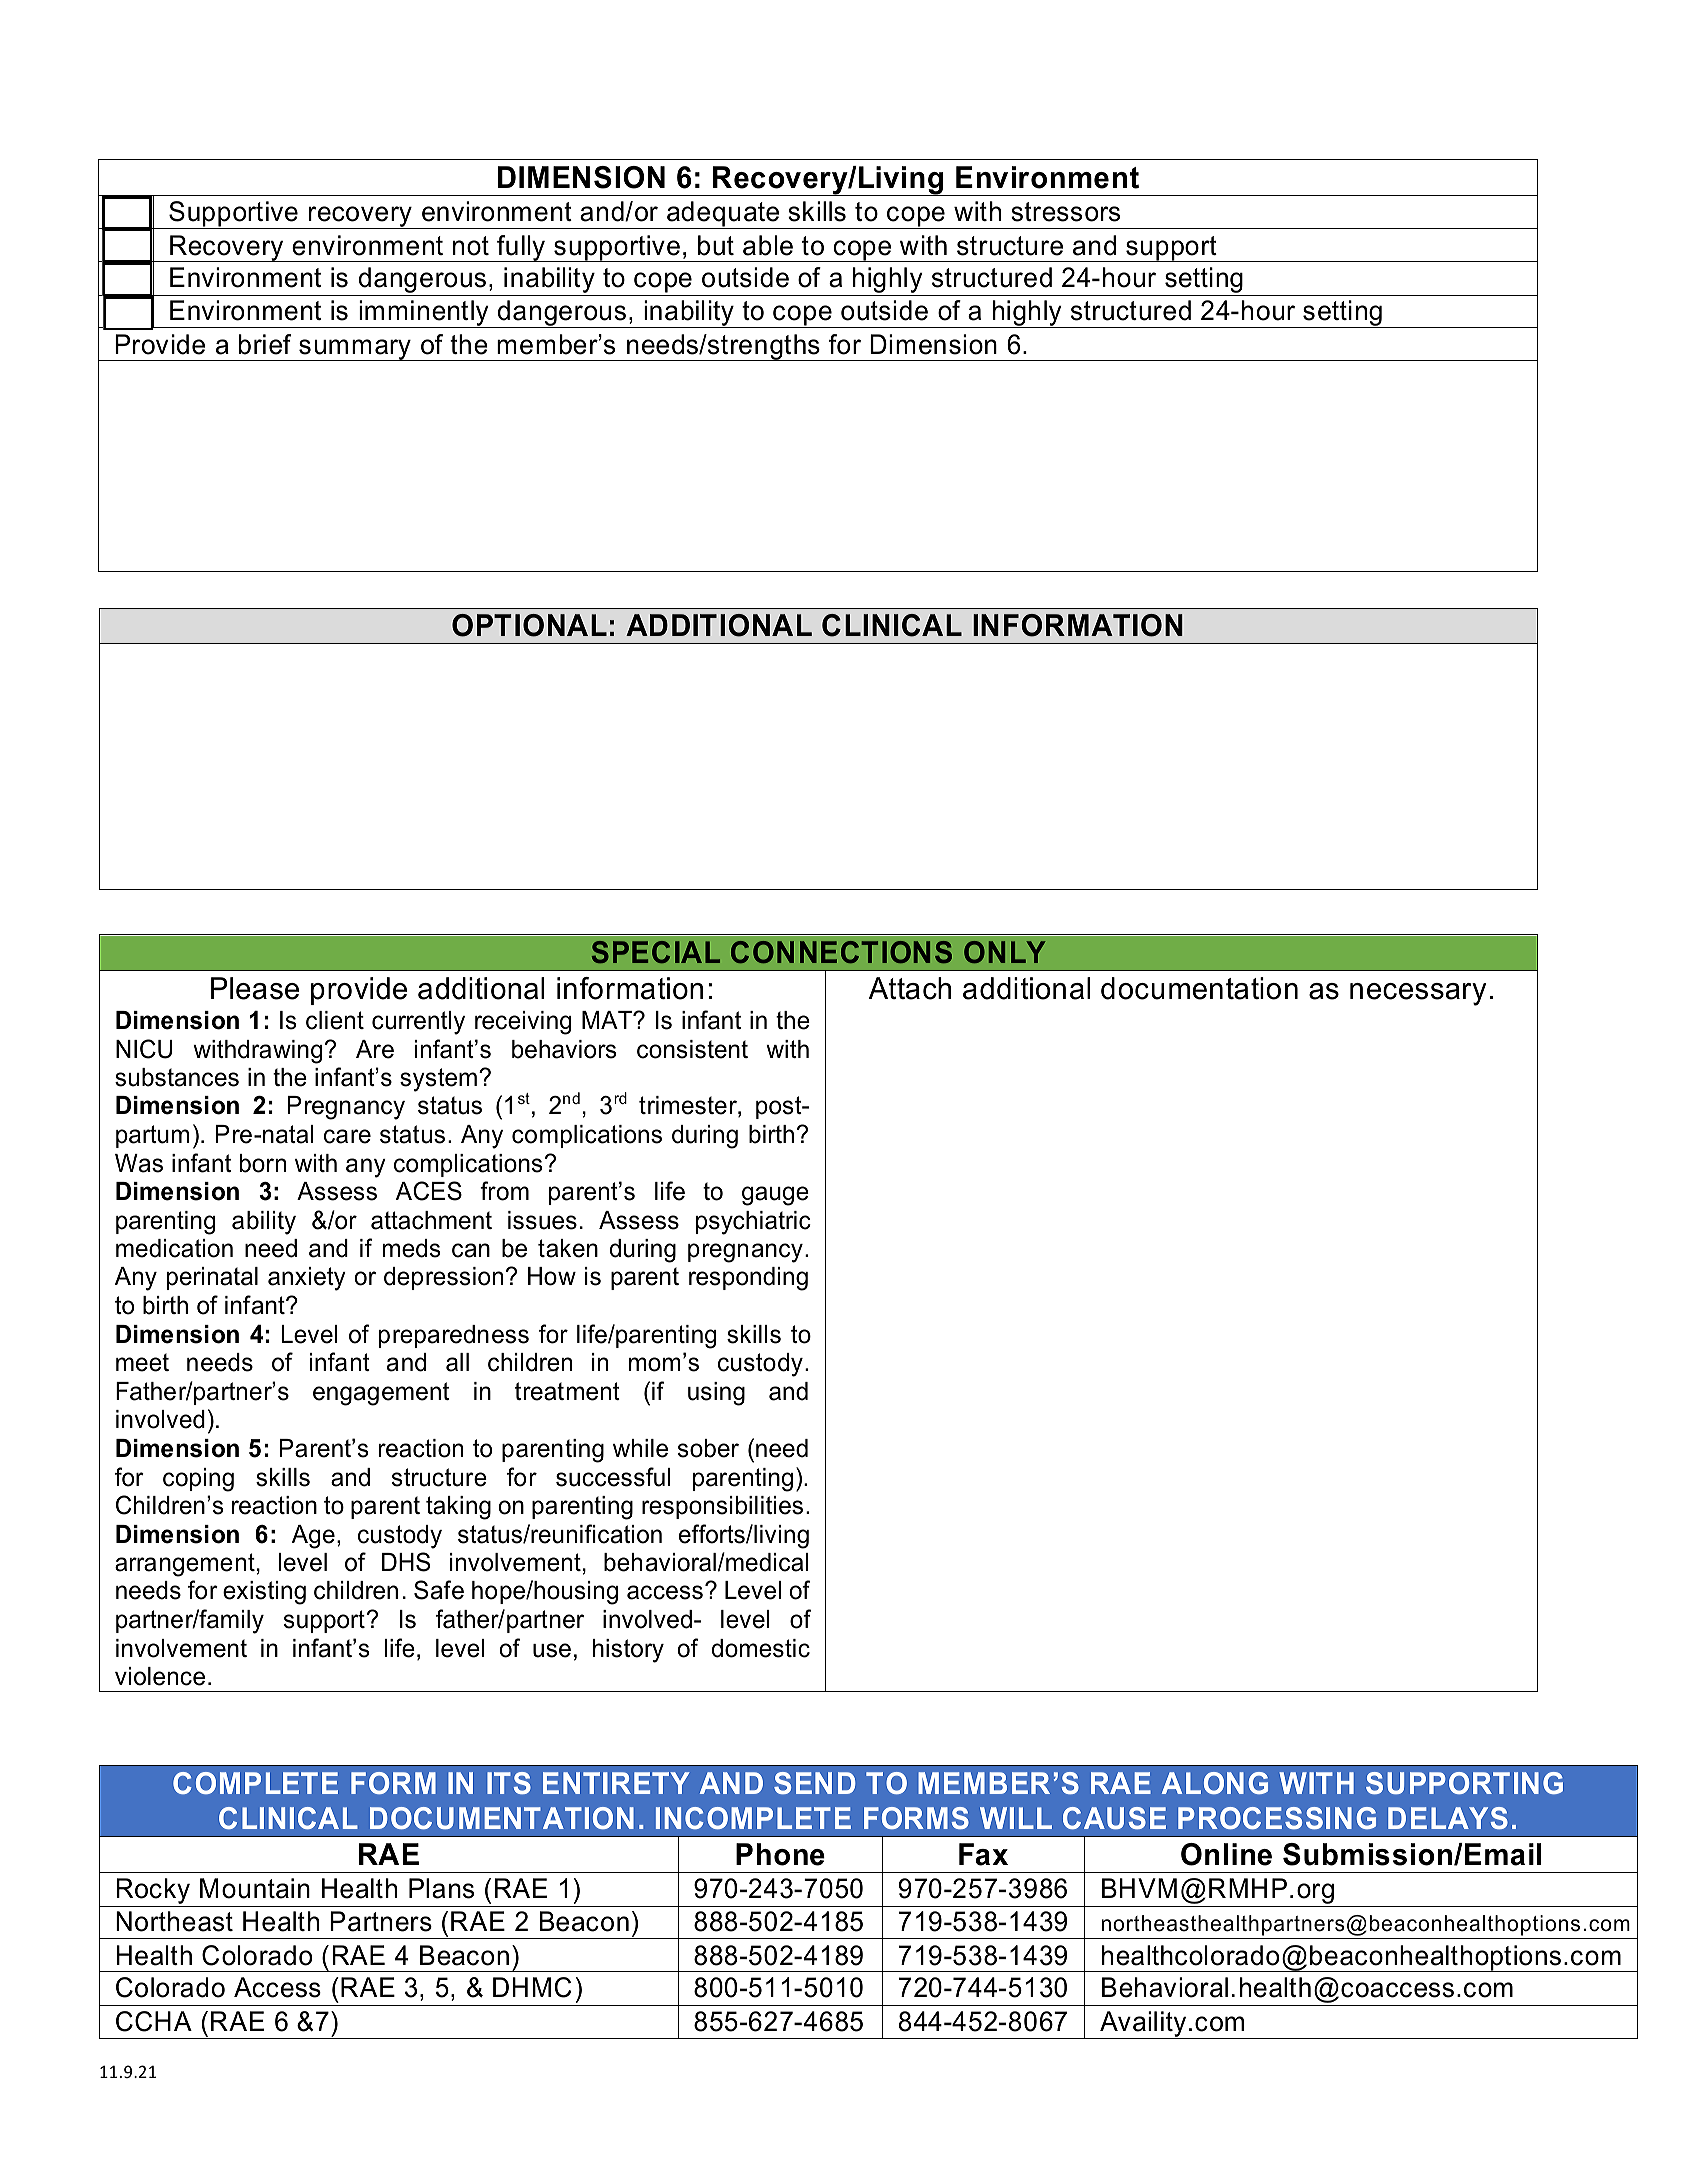 This screenshot has height=2183, width=1687. Describe the element at coordinates (775, 1196) in the screenshot. I see `gauge` at that location.
